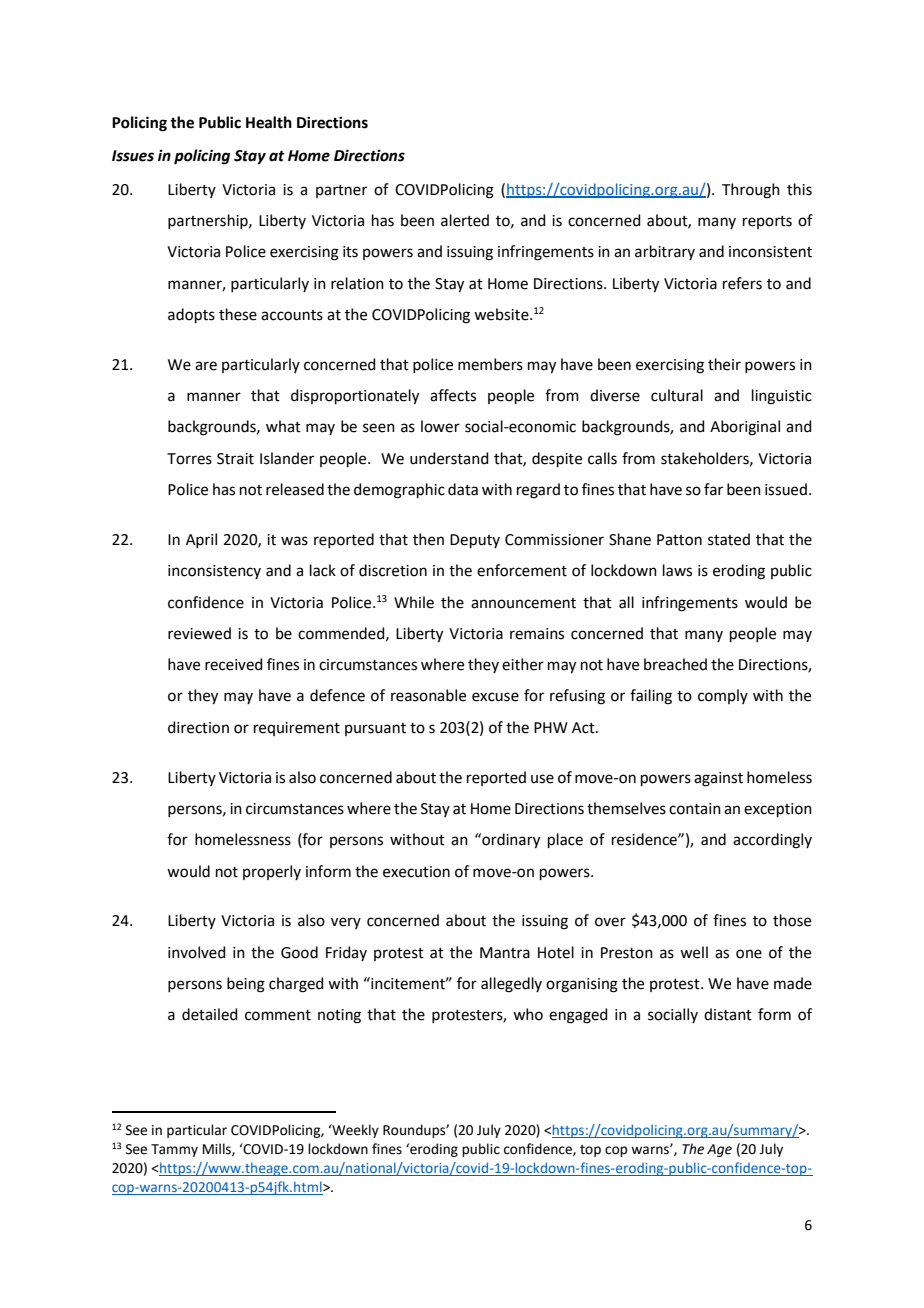  What do you see at coordinates (751, 191) in the image?
I see `Through` at bounding box center [751, 191].
